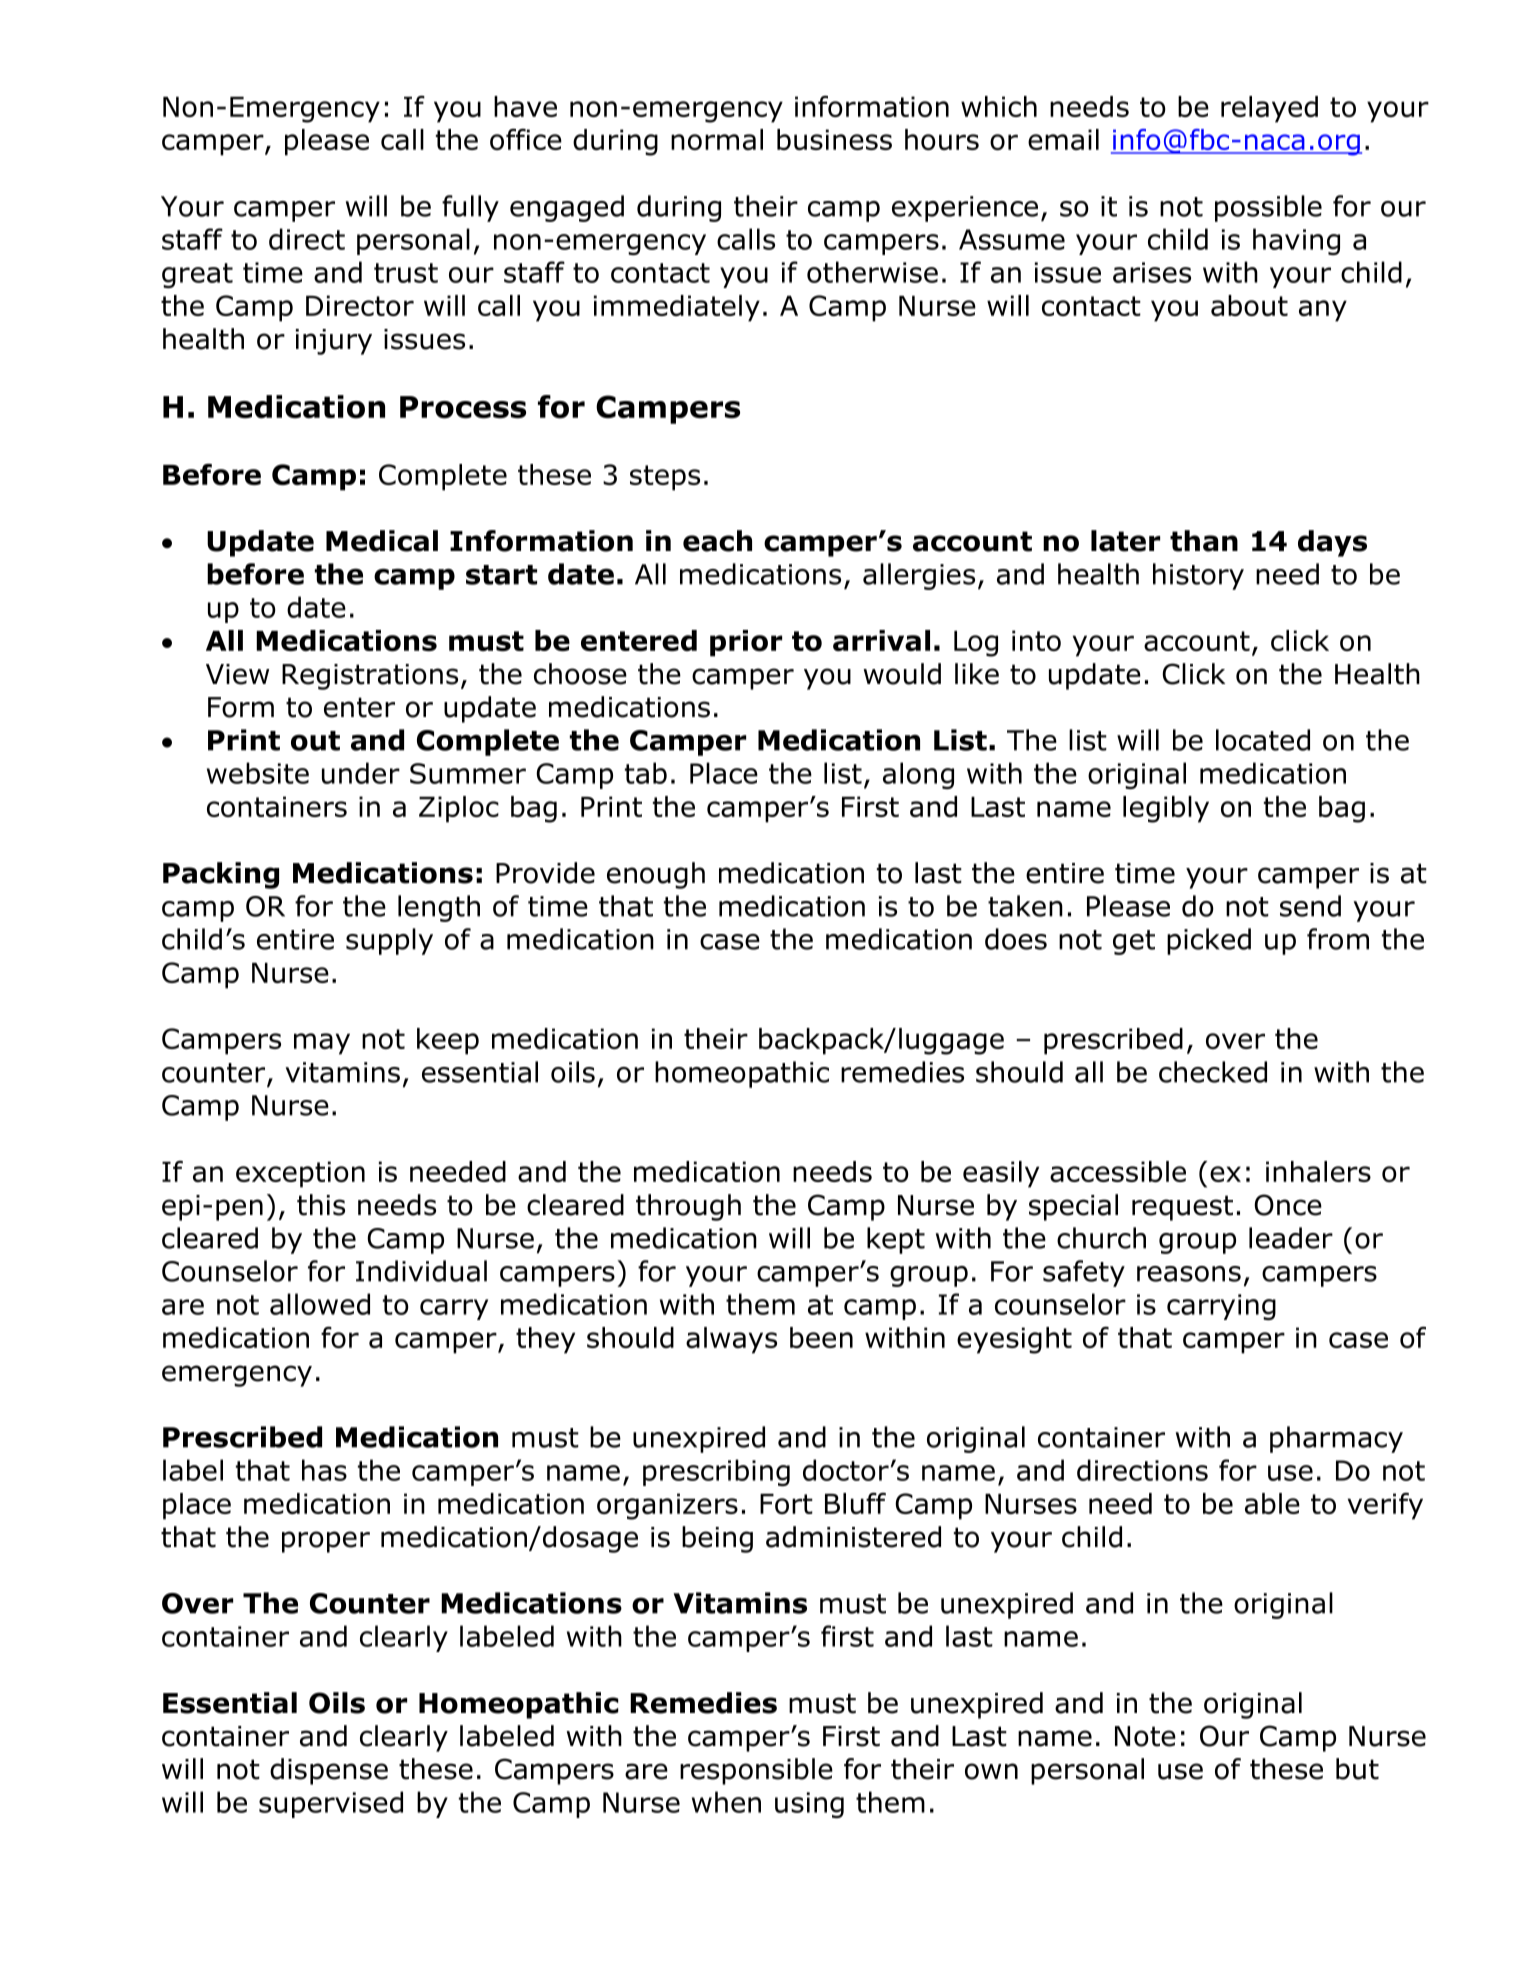 The image size is (1519, 1966). What do you see at coordinates (1269, 109) in the screenshot?
I see `relayed` at bounding box center [1269, 109].
